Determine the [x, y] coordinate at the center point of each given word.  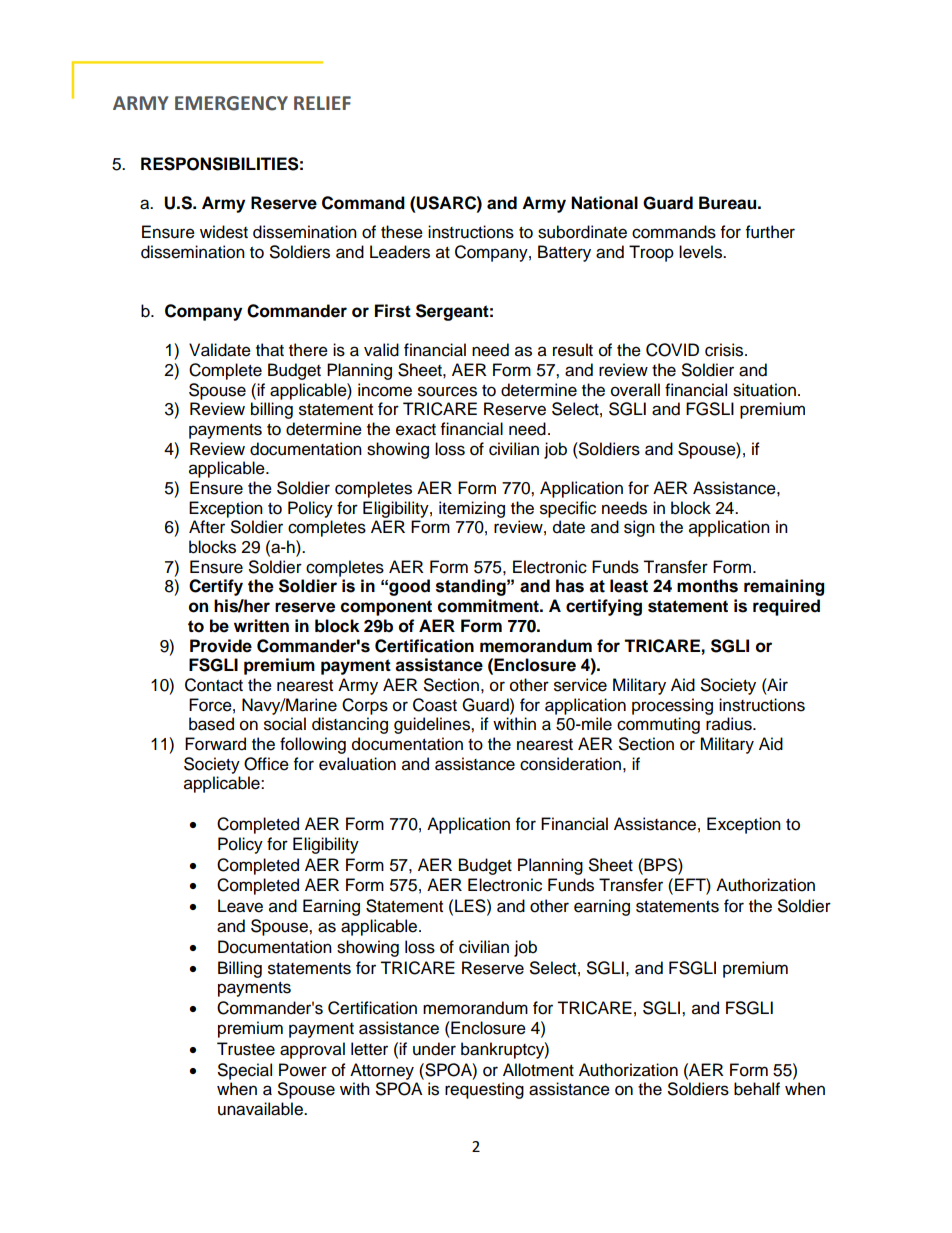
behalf [757, 1089]
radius [730, 724]
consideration [570, 764]
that [270, 350]
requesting [484, 1090]
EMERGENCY [231, 103]
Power [303, 1070]
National [604, 203]
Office [266, 764]
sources [447, 391]
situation [764, 390]
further [770, 232]
